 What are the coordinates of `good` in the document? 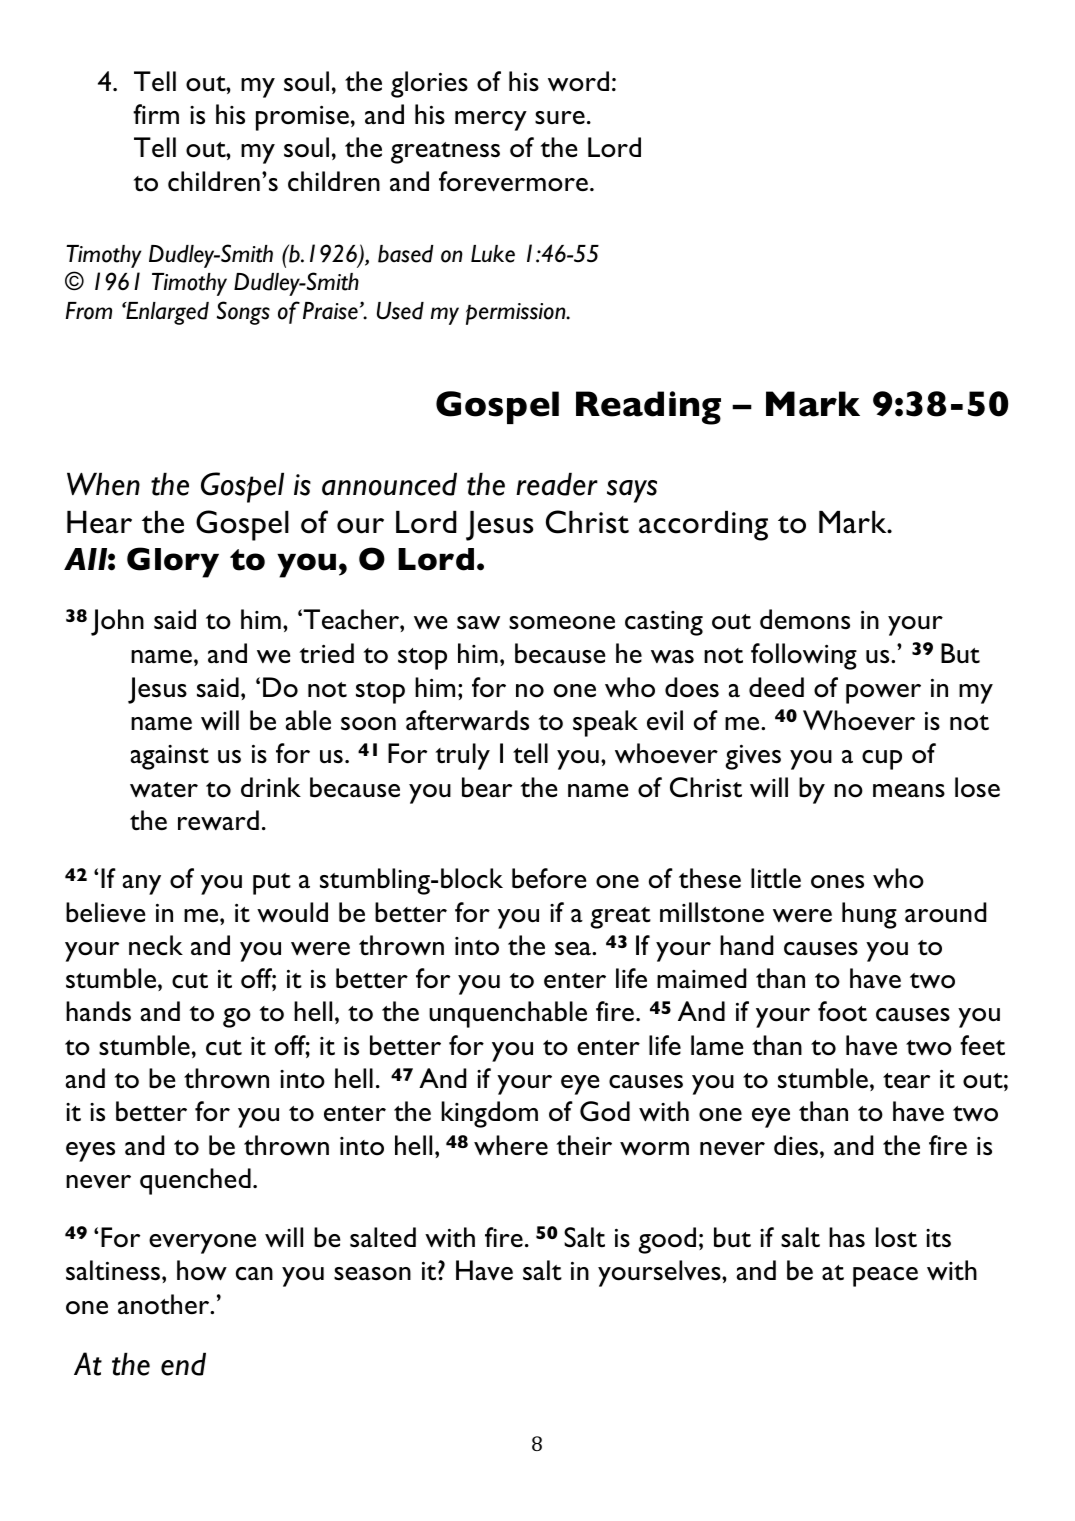 It's located at (667, 1240).
